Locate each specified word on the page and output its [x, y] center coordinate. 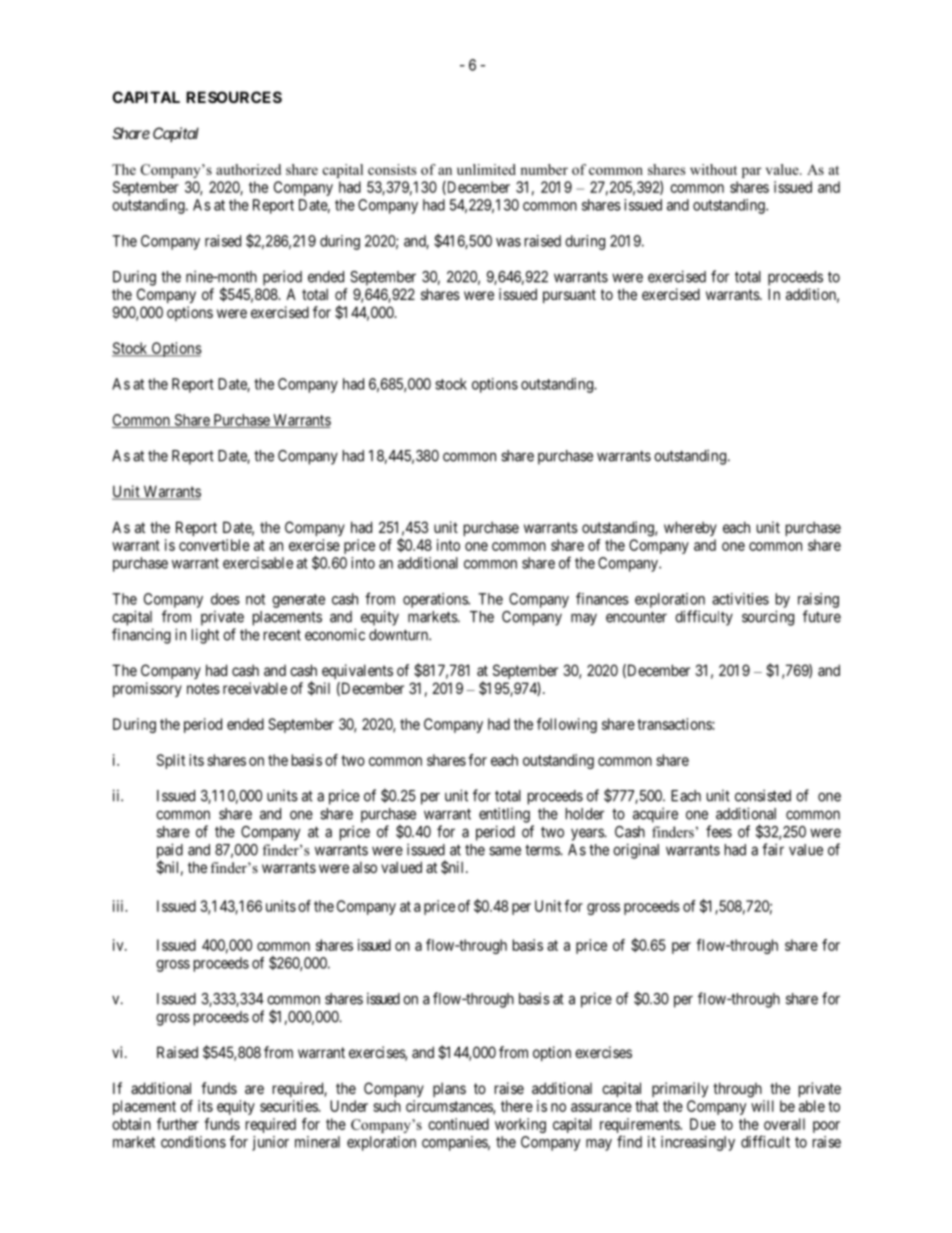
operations [436, 600]
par [751, 172]
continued [458, 1124]
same [505, 851]
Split [171, 761]
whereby [690, 528]
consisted [763, 795]
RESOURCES [234, 97]
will [762, 1106]
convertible [214, 545]
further [178, 1124]
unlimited [486, 169]
